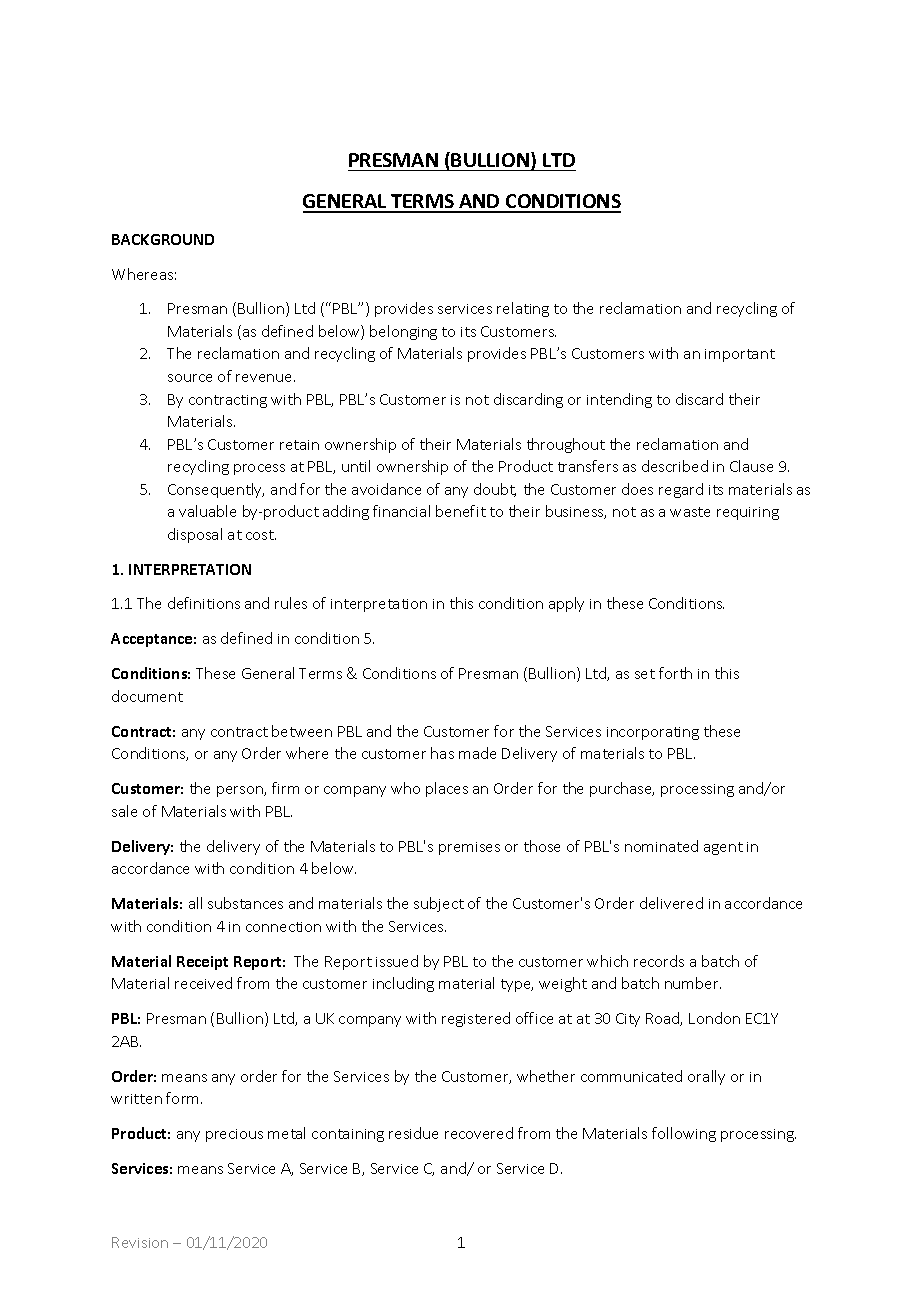 The width and height of the screenshot is (924, 1308). I want to click on made, so click(477, 753).
